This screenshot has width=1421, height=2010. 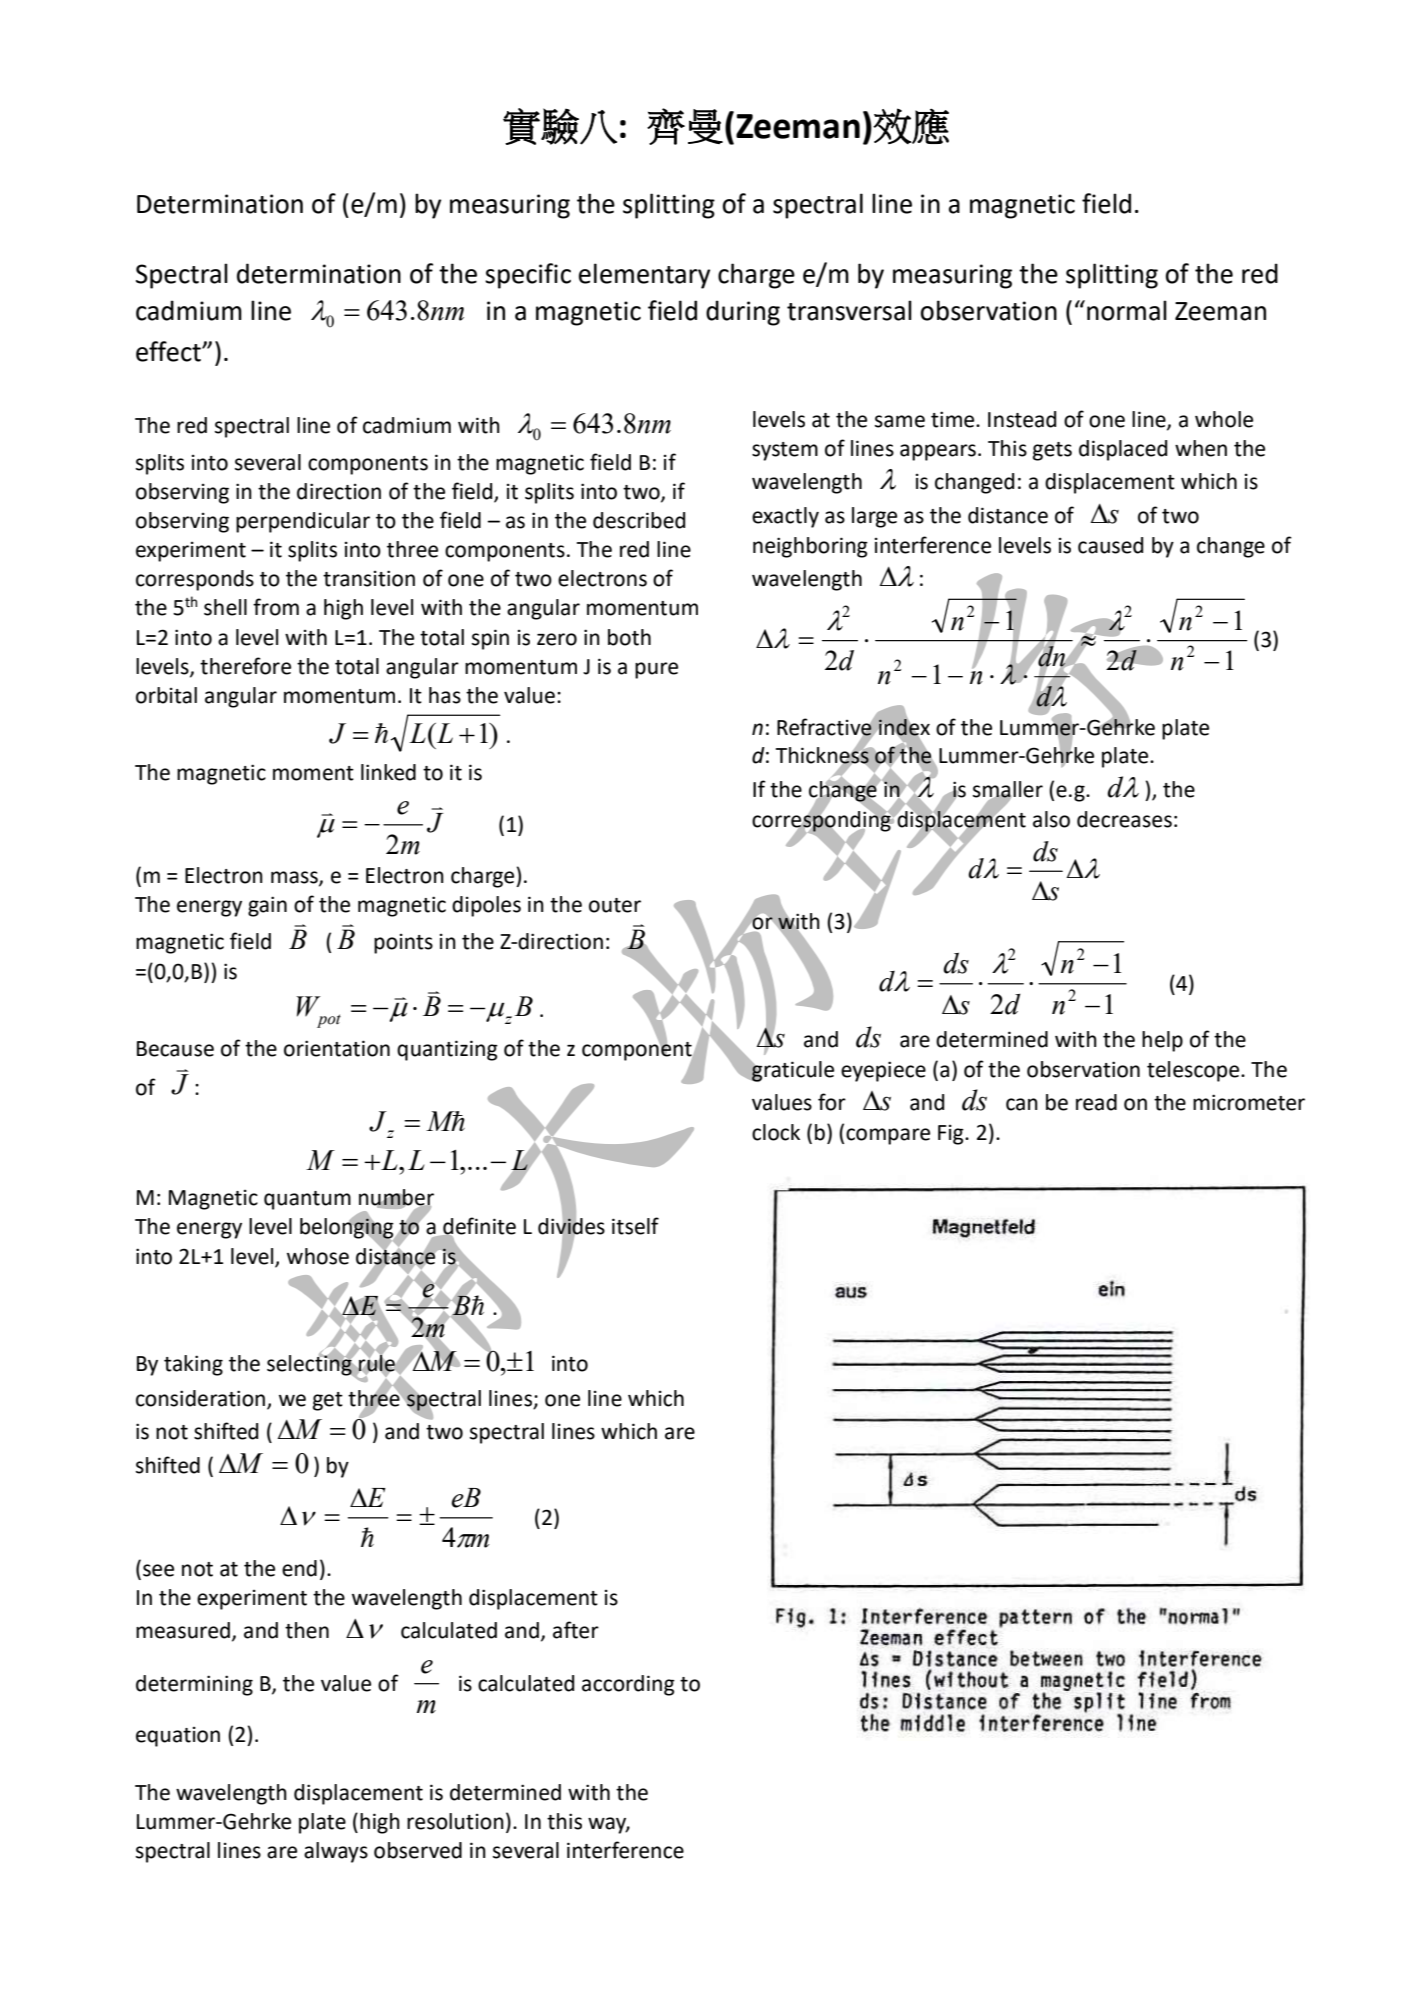 I want to click on read, so click(x=1096, y=1102).
